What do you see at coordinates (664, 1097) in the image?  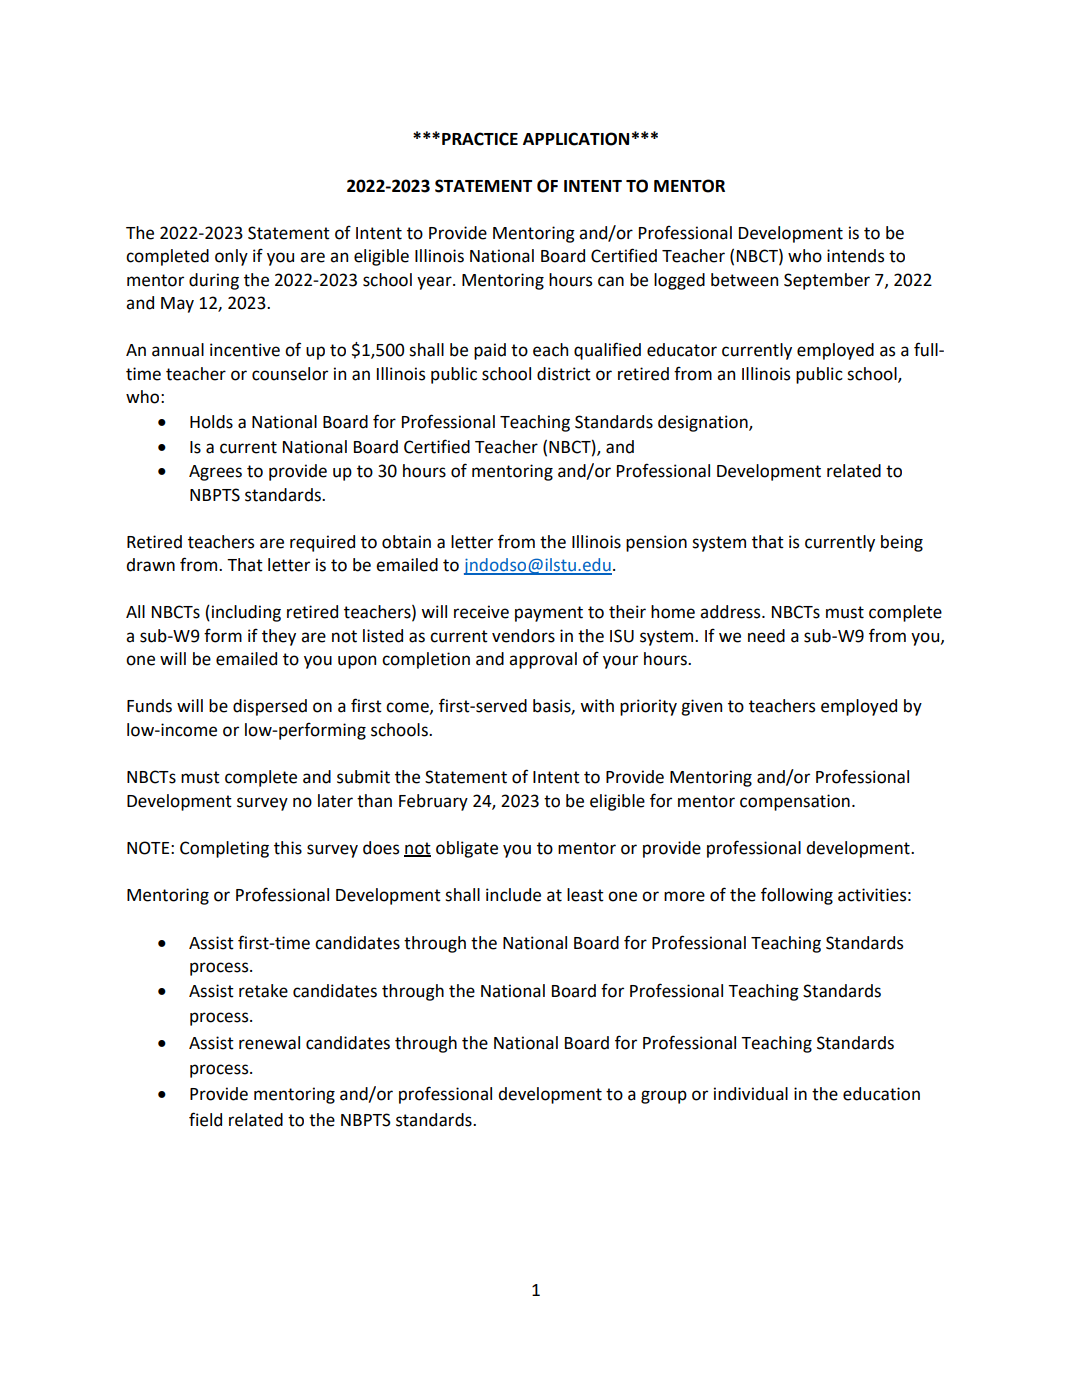 I see `group` at bounding box center [664, 1097].
